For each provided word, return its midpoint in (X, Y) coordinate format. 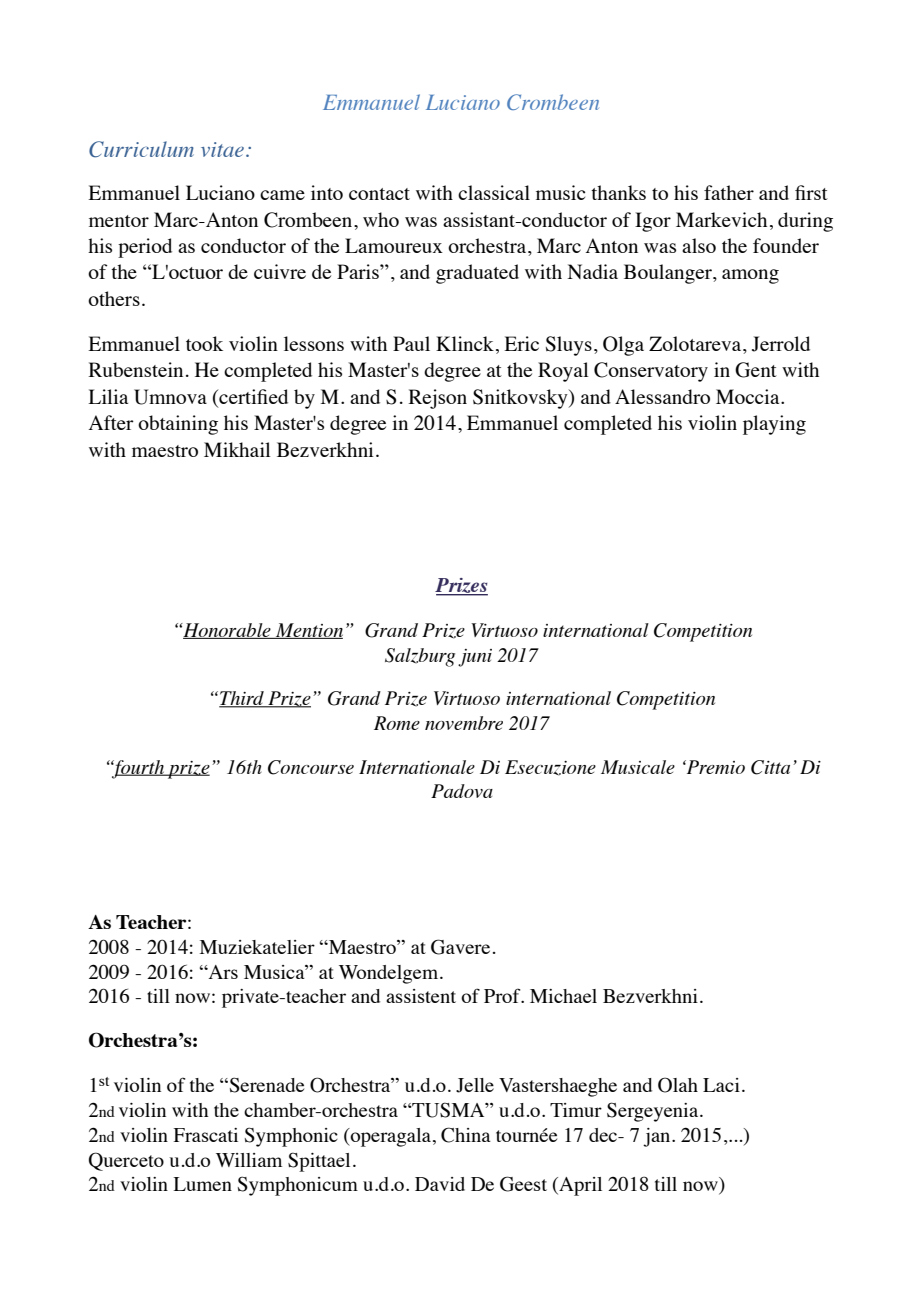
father (729, 192)
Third (242, 699)
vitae (222, 149)
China (466, 1135)
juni (475, 658)
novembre (464, 723)
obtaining (178, 425)
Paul (411, 343)
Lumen (202, 1184)
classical (494, 192)
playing (774, 425)
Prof (503, 995)
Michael (563, 996)
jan (658, 1137)
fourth (139, 769)
